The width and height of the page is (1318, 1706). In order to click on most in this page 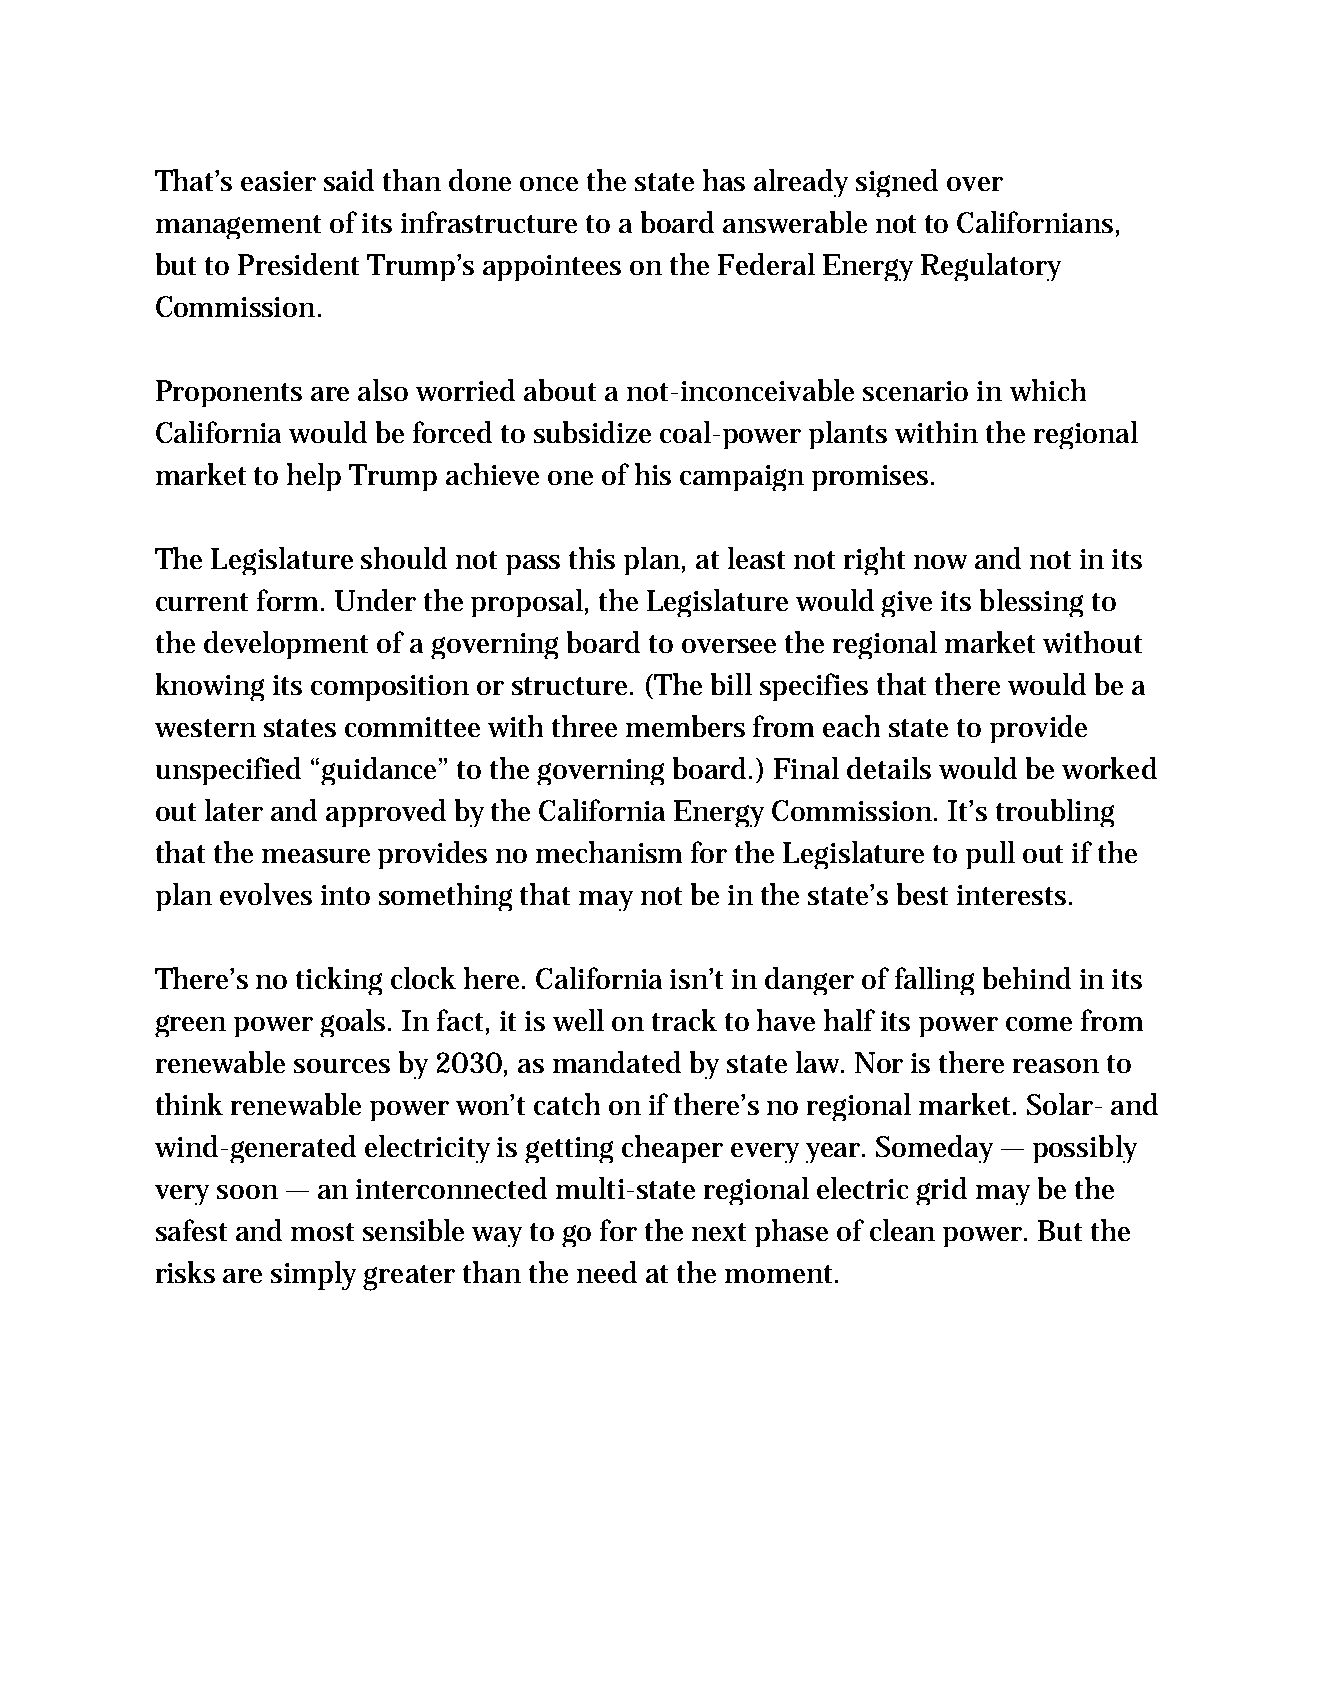, I will do `click(322, 1232)`.
